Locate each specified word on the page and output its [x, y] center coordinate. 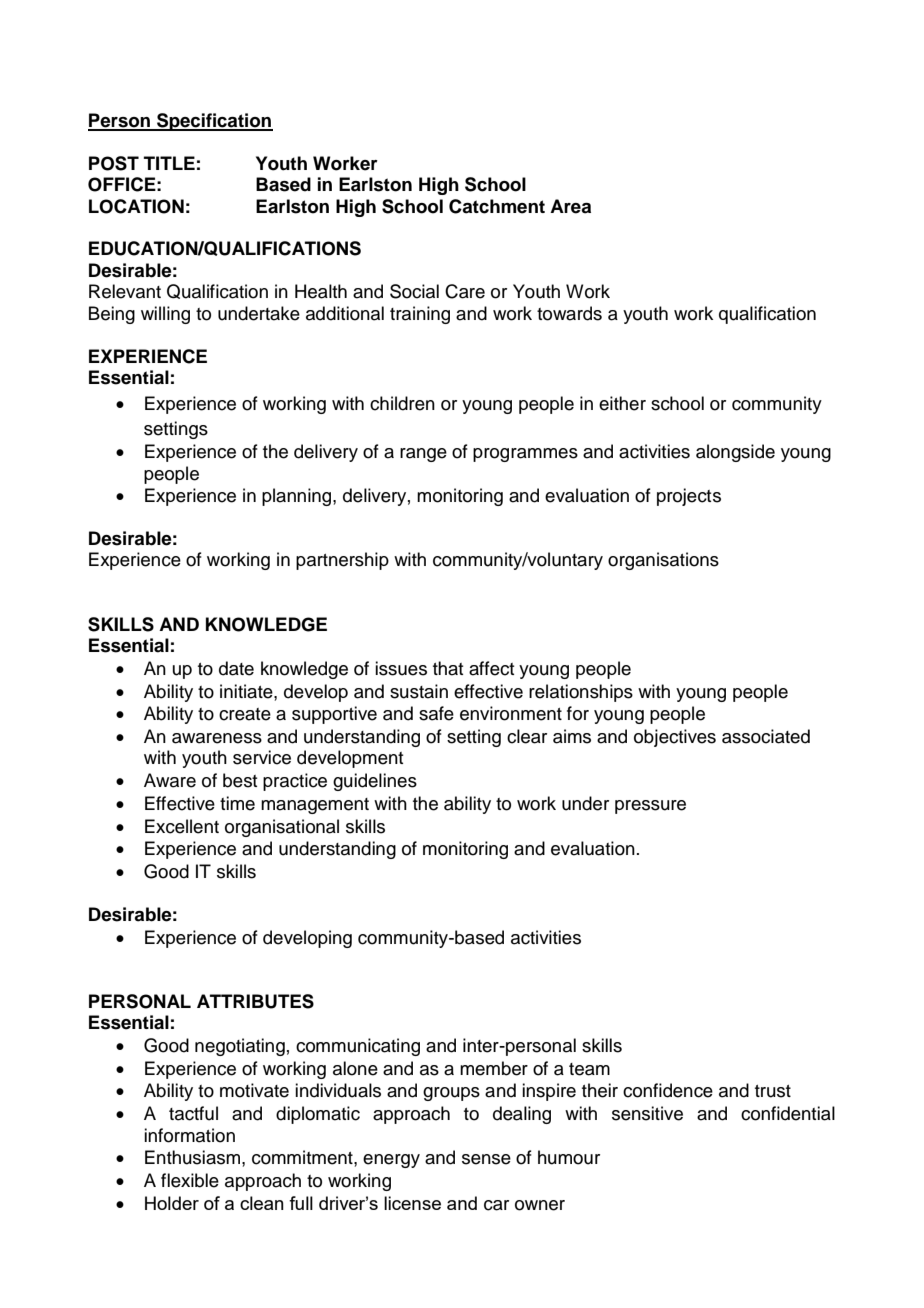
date [236, 668]
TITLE [169, 163]
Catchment [497, 206]
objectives [675, 738]
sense [486, 1159]
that [448, 668]
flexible [190, 1180]
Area [570, 206]
